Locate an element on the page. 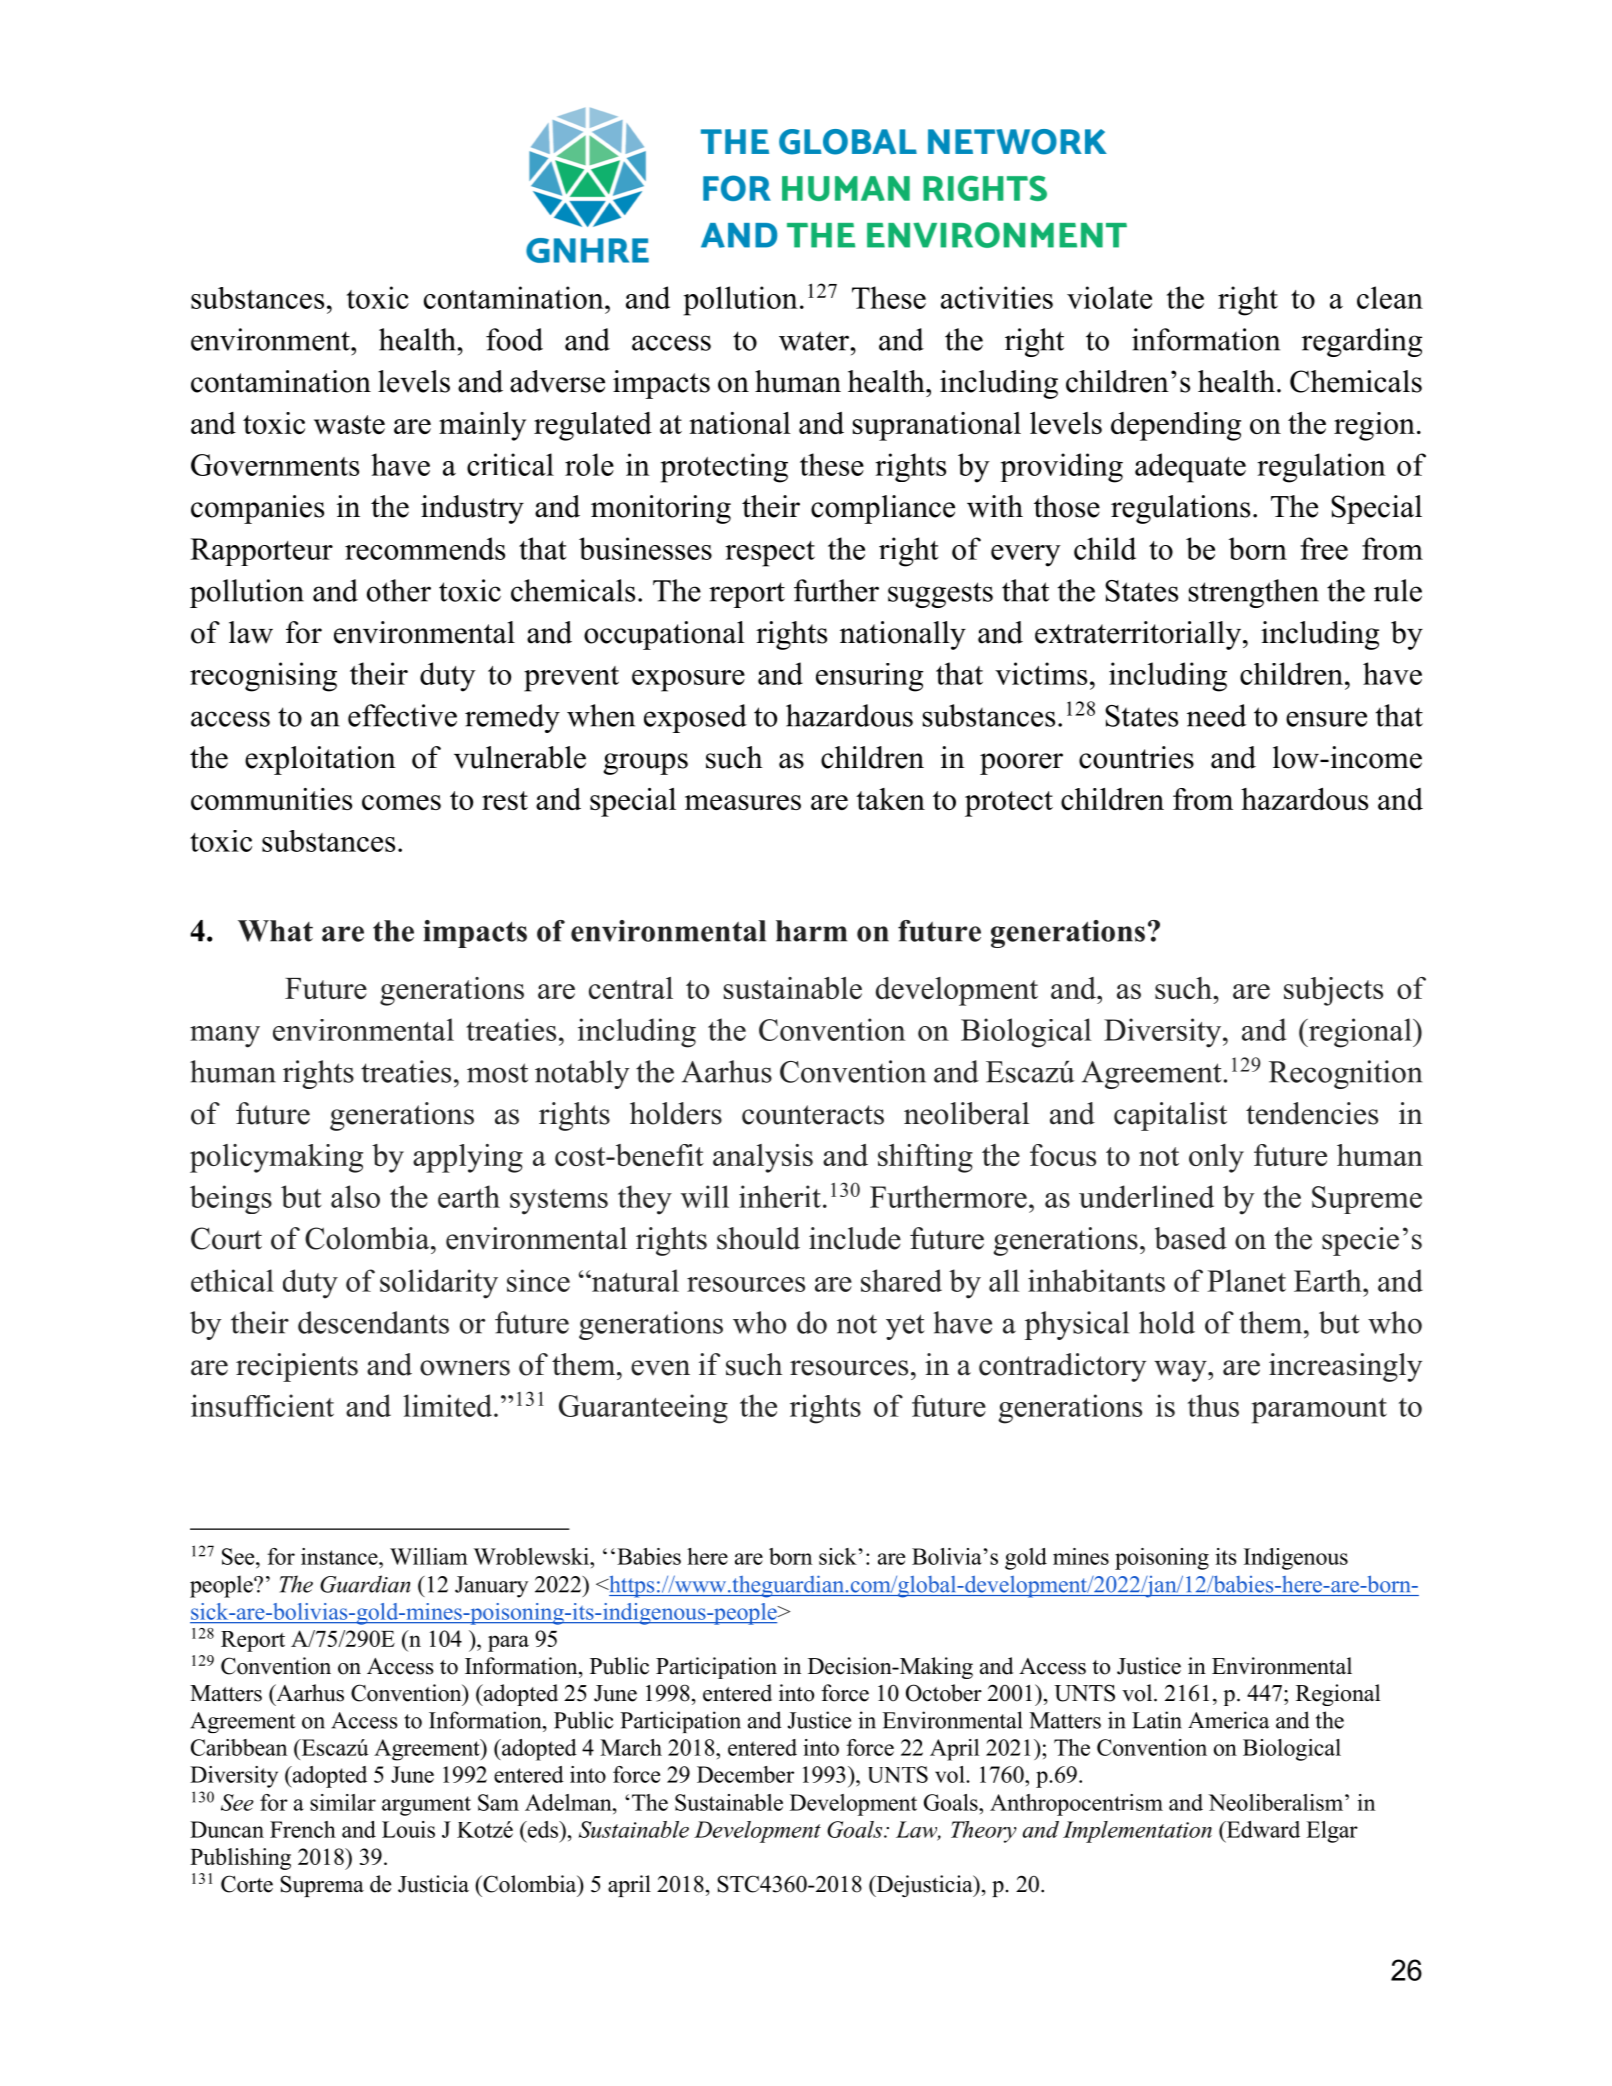 This page has height=2086, width=1612. waste is located at coordinates (349, 424).
